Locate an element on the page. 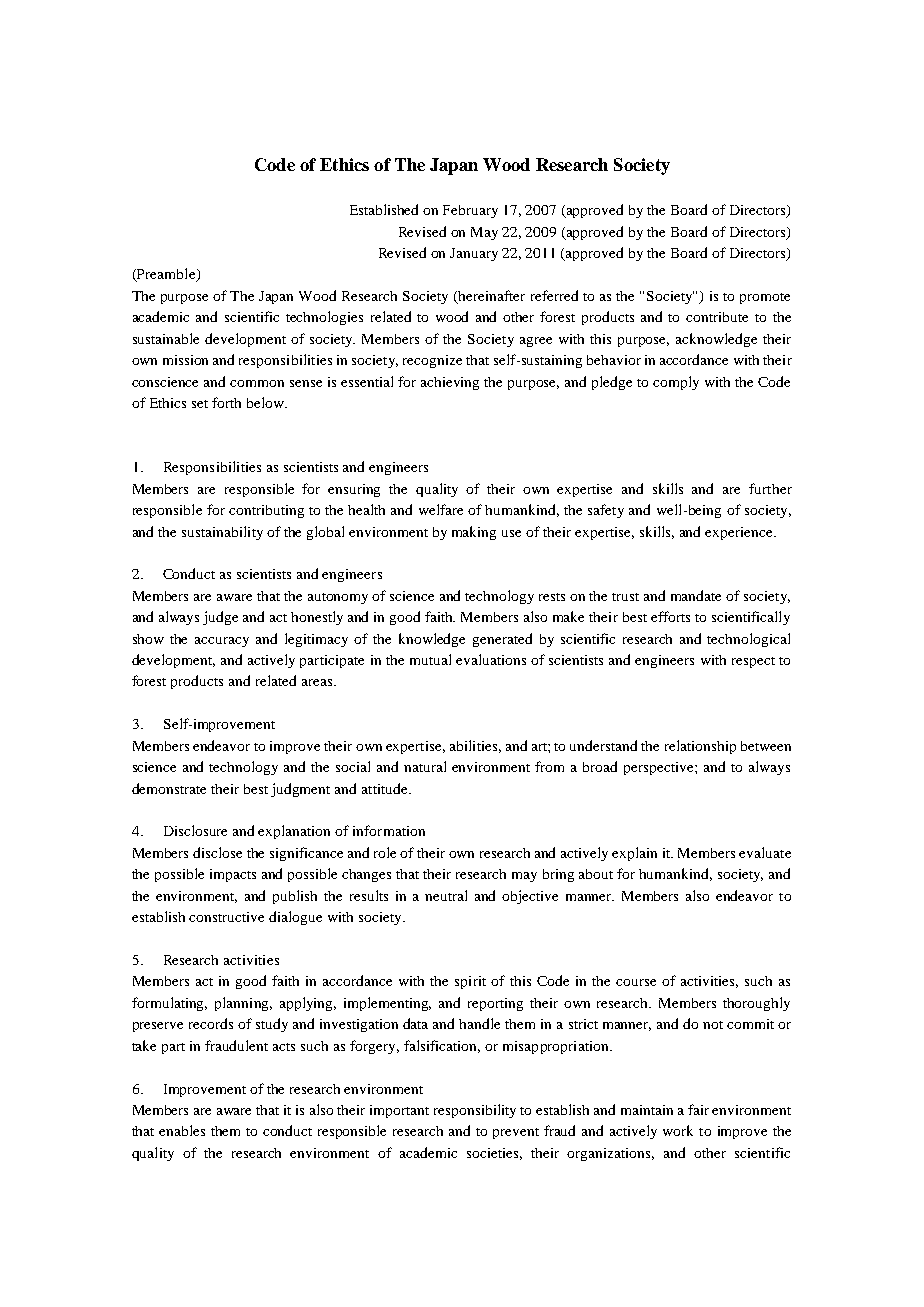 This page has width=924, height=1307. information is located at coordinates (389, 830).
